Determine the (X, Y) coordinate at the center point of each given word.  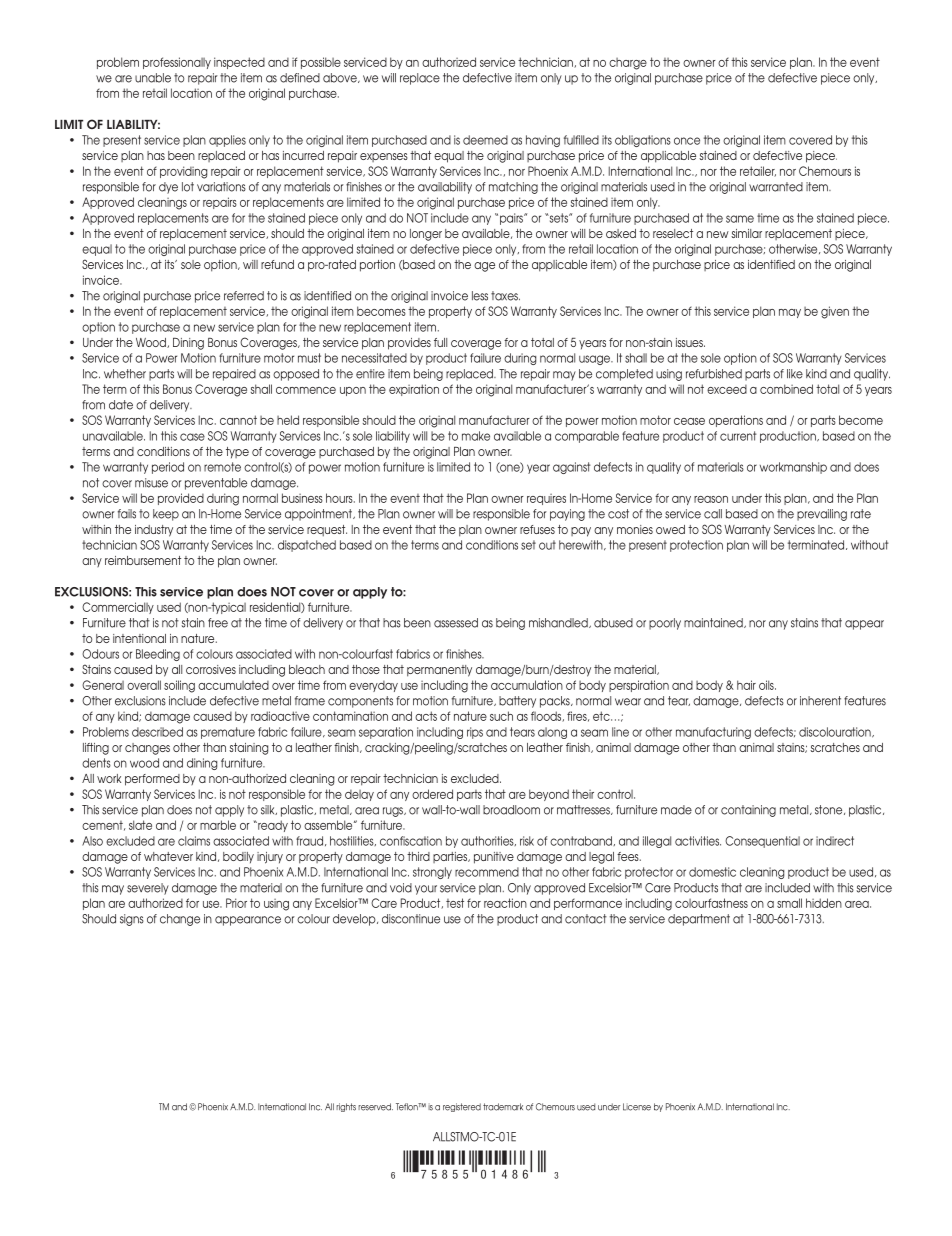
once (687, 141)
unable (153, 78)
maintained (714, 623)
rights (346, 1107)
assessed (456, 623)
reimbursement (143, 560)
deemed (485, 140)
